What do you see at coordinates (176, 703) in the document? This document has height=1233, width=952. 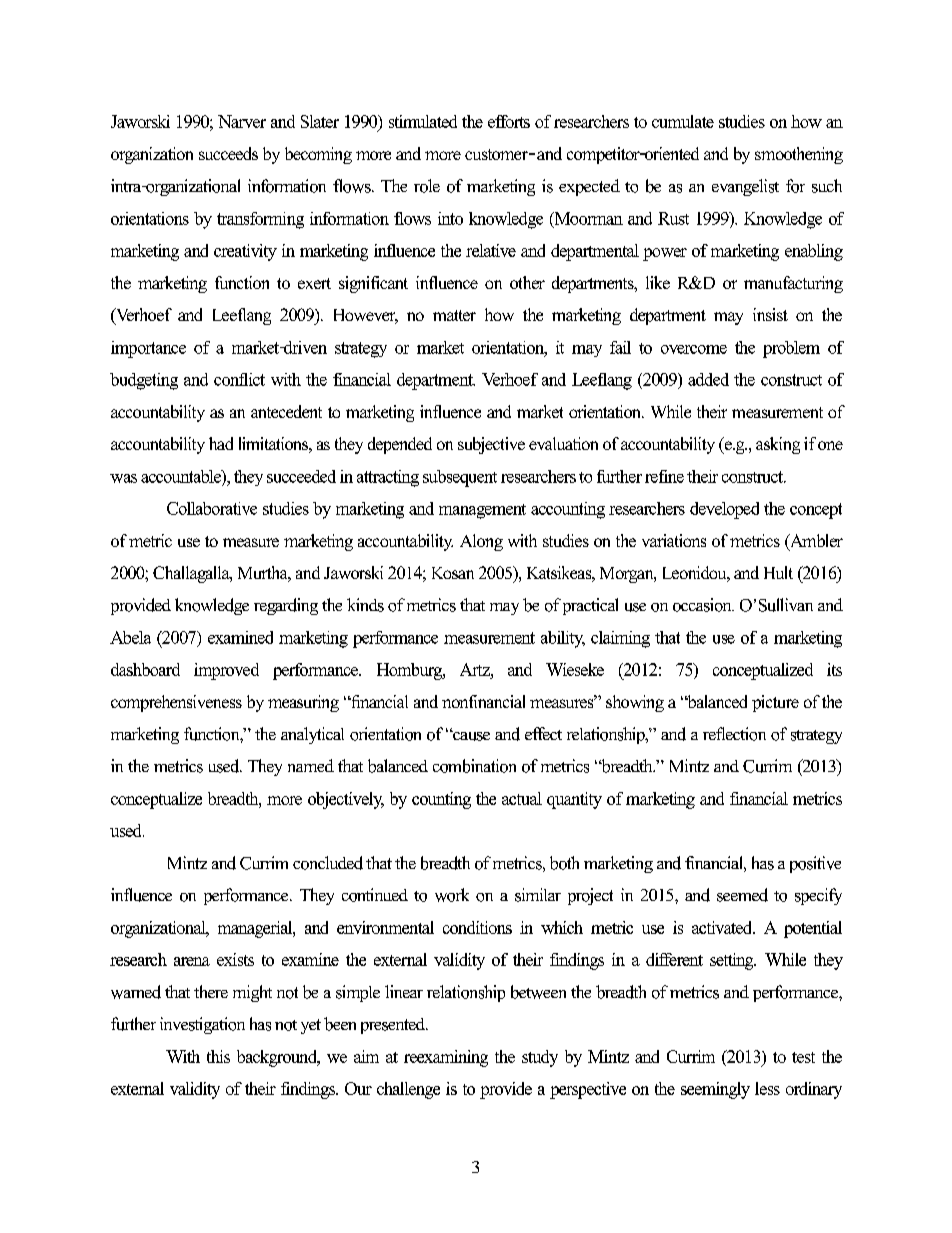 I see `comprehensiveness` at bounding box center [176, 703].
